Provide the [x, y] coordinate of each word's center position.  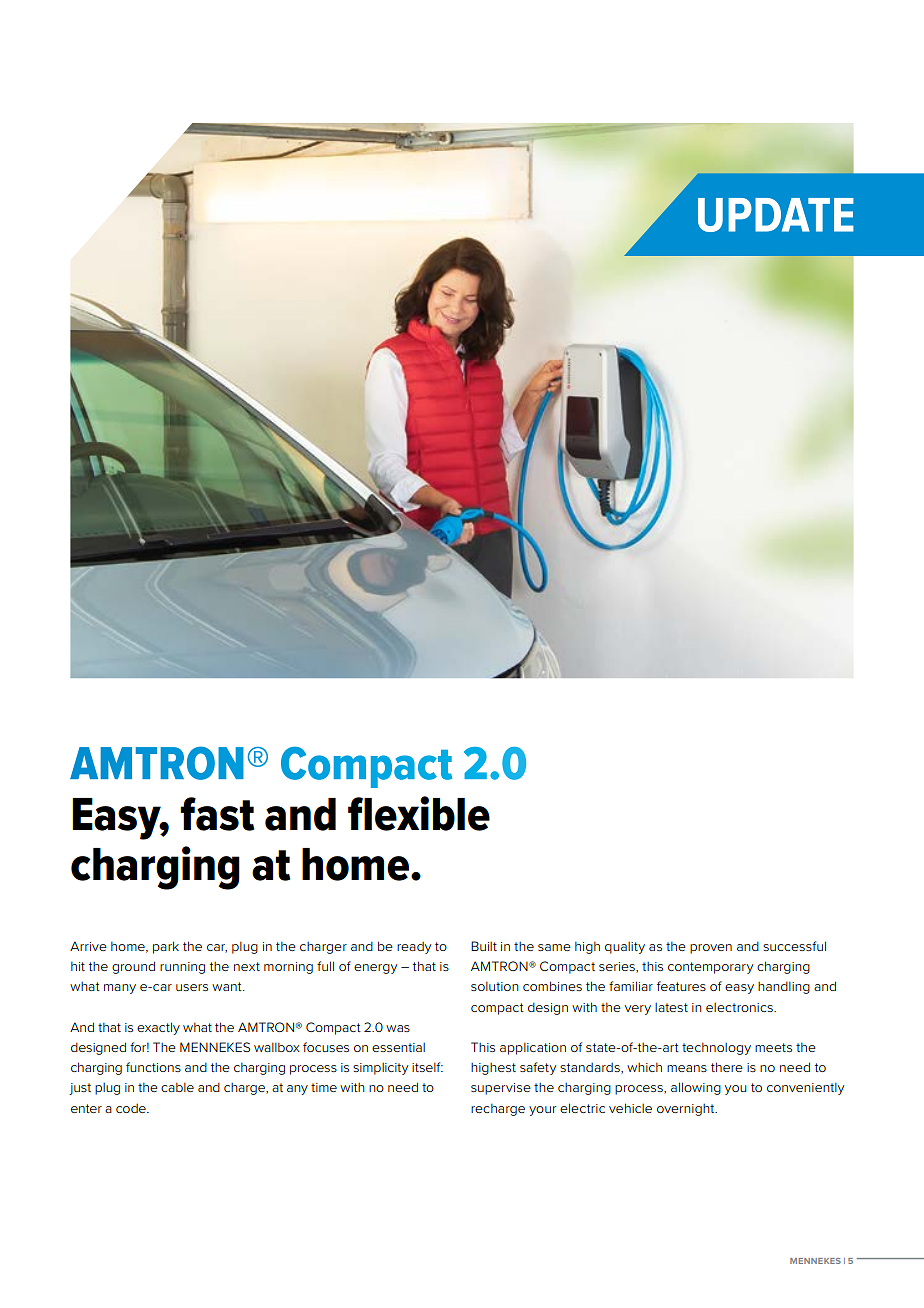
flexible [419, 813]
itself [427, 1067]
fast [217, 814]
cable [177, 1087]
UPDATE [776, 215]
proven [711, 949]
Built [484, 946]
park [166, 947]
